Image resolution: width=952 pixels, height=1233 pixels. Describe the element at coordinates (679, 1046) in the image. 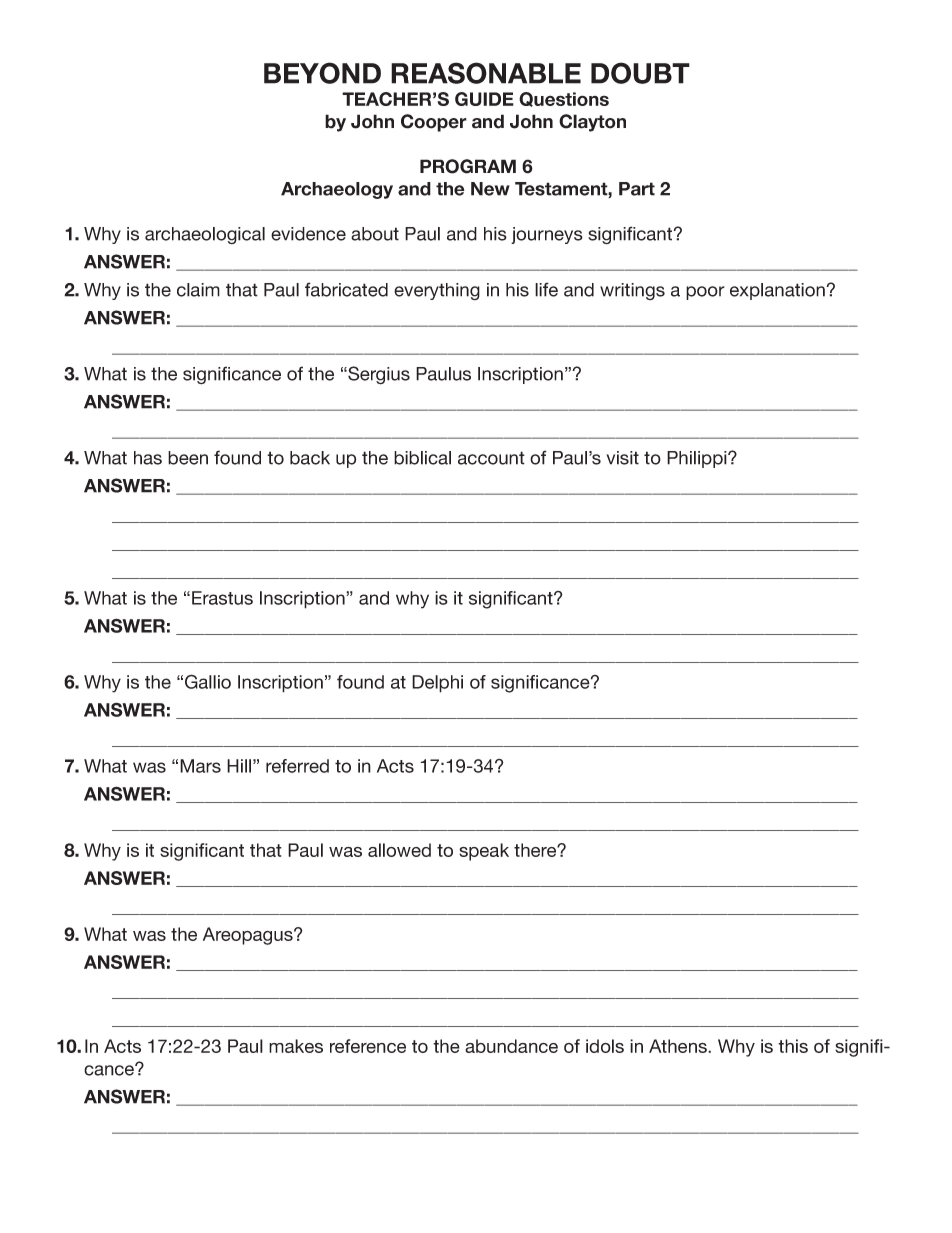

I see `Athens` at that location.
